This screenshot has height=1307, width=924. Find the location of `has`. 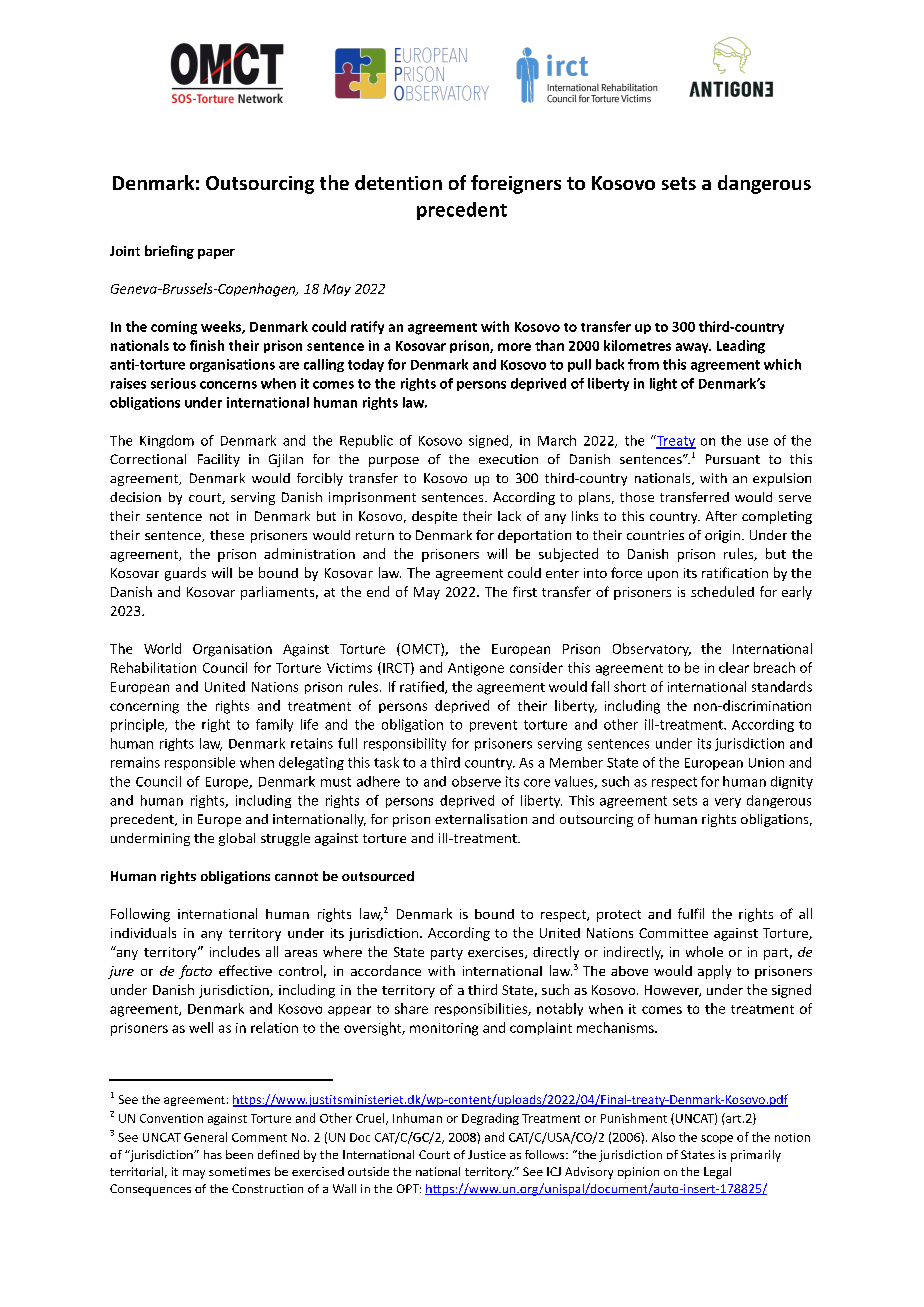

has is located at coordinates (213, 1154).
